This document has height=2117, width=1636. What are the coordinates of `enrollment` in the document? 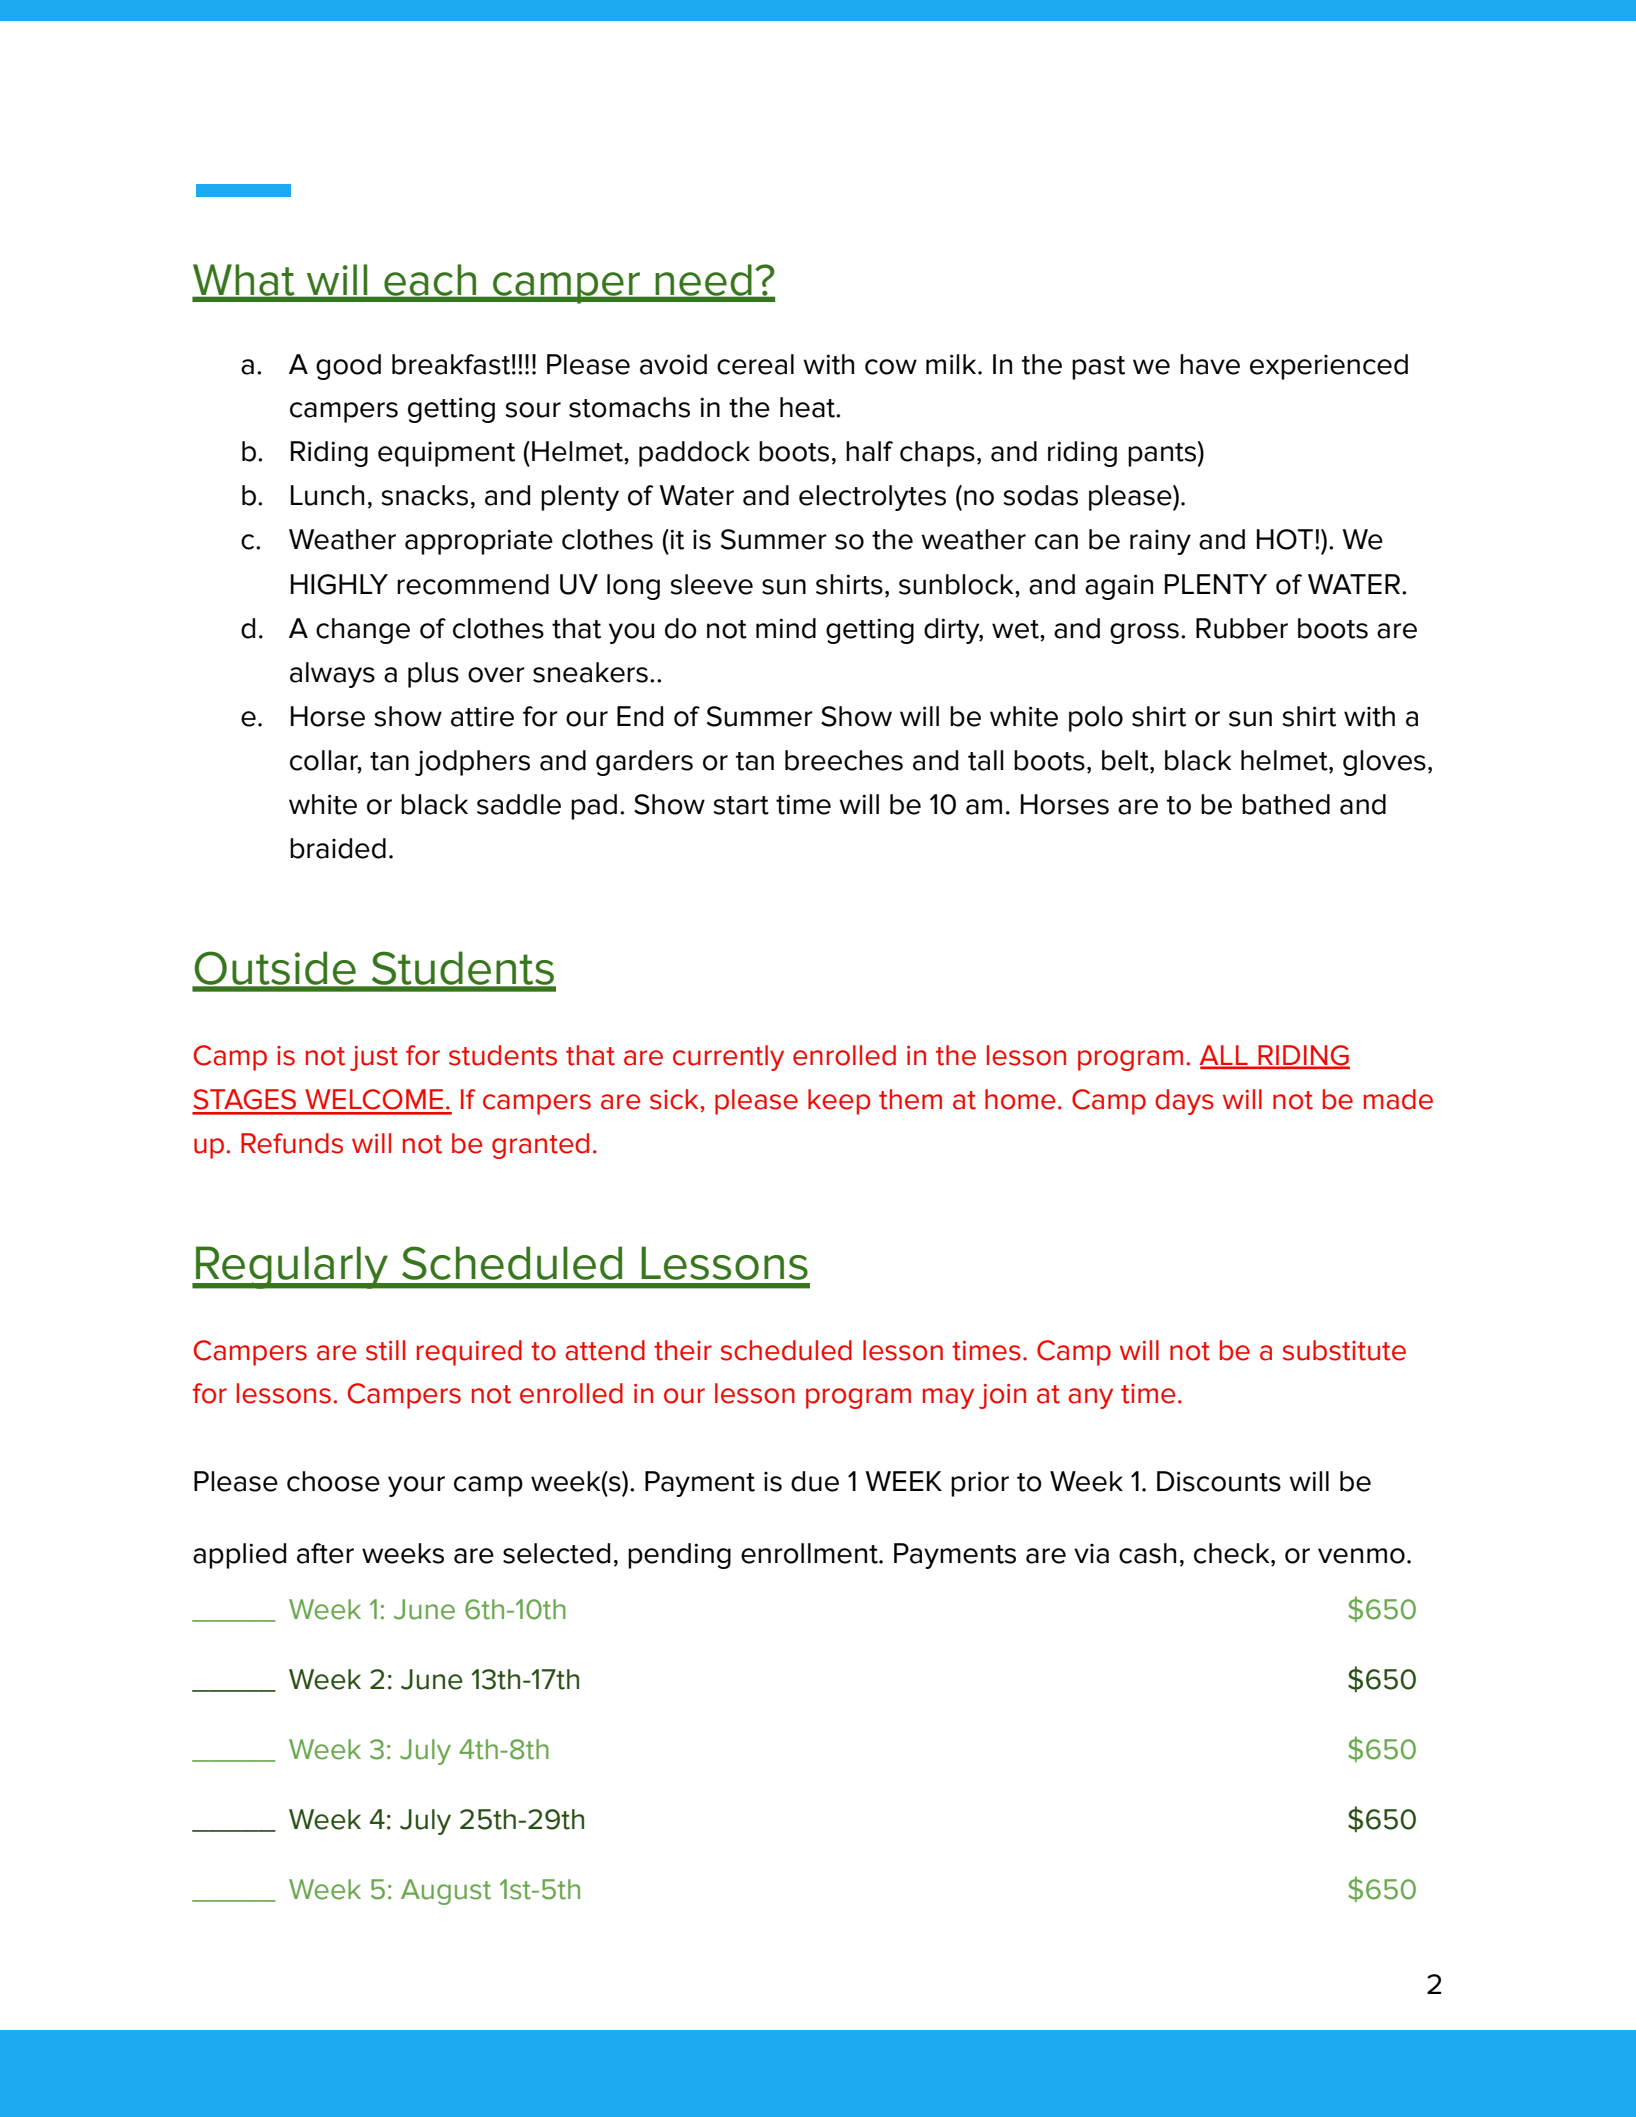 It's located at (810, 1553).
